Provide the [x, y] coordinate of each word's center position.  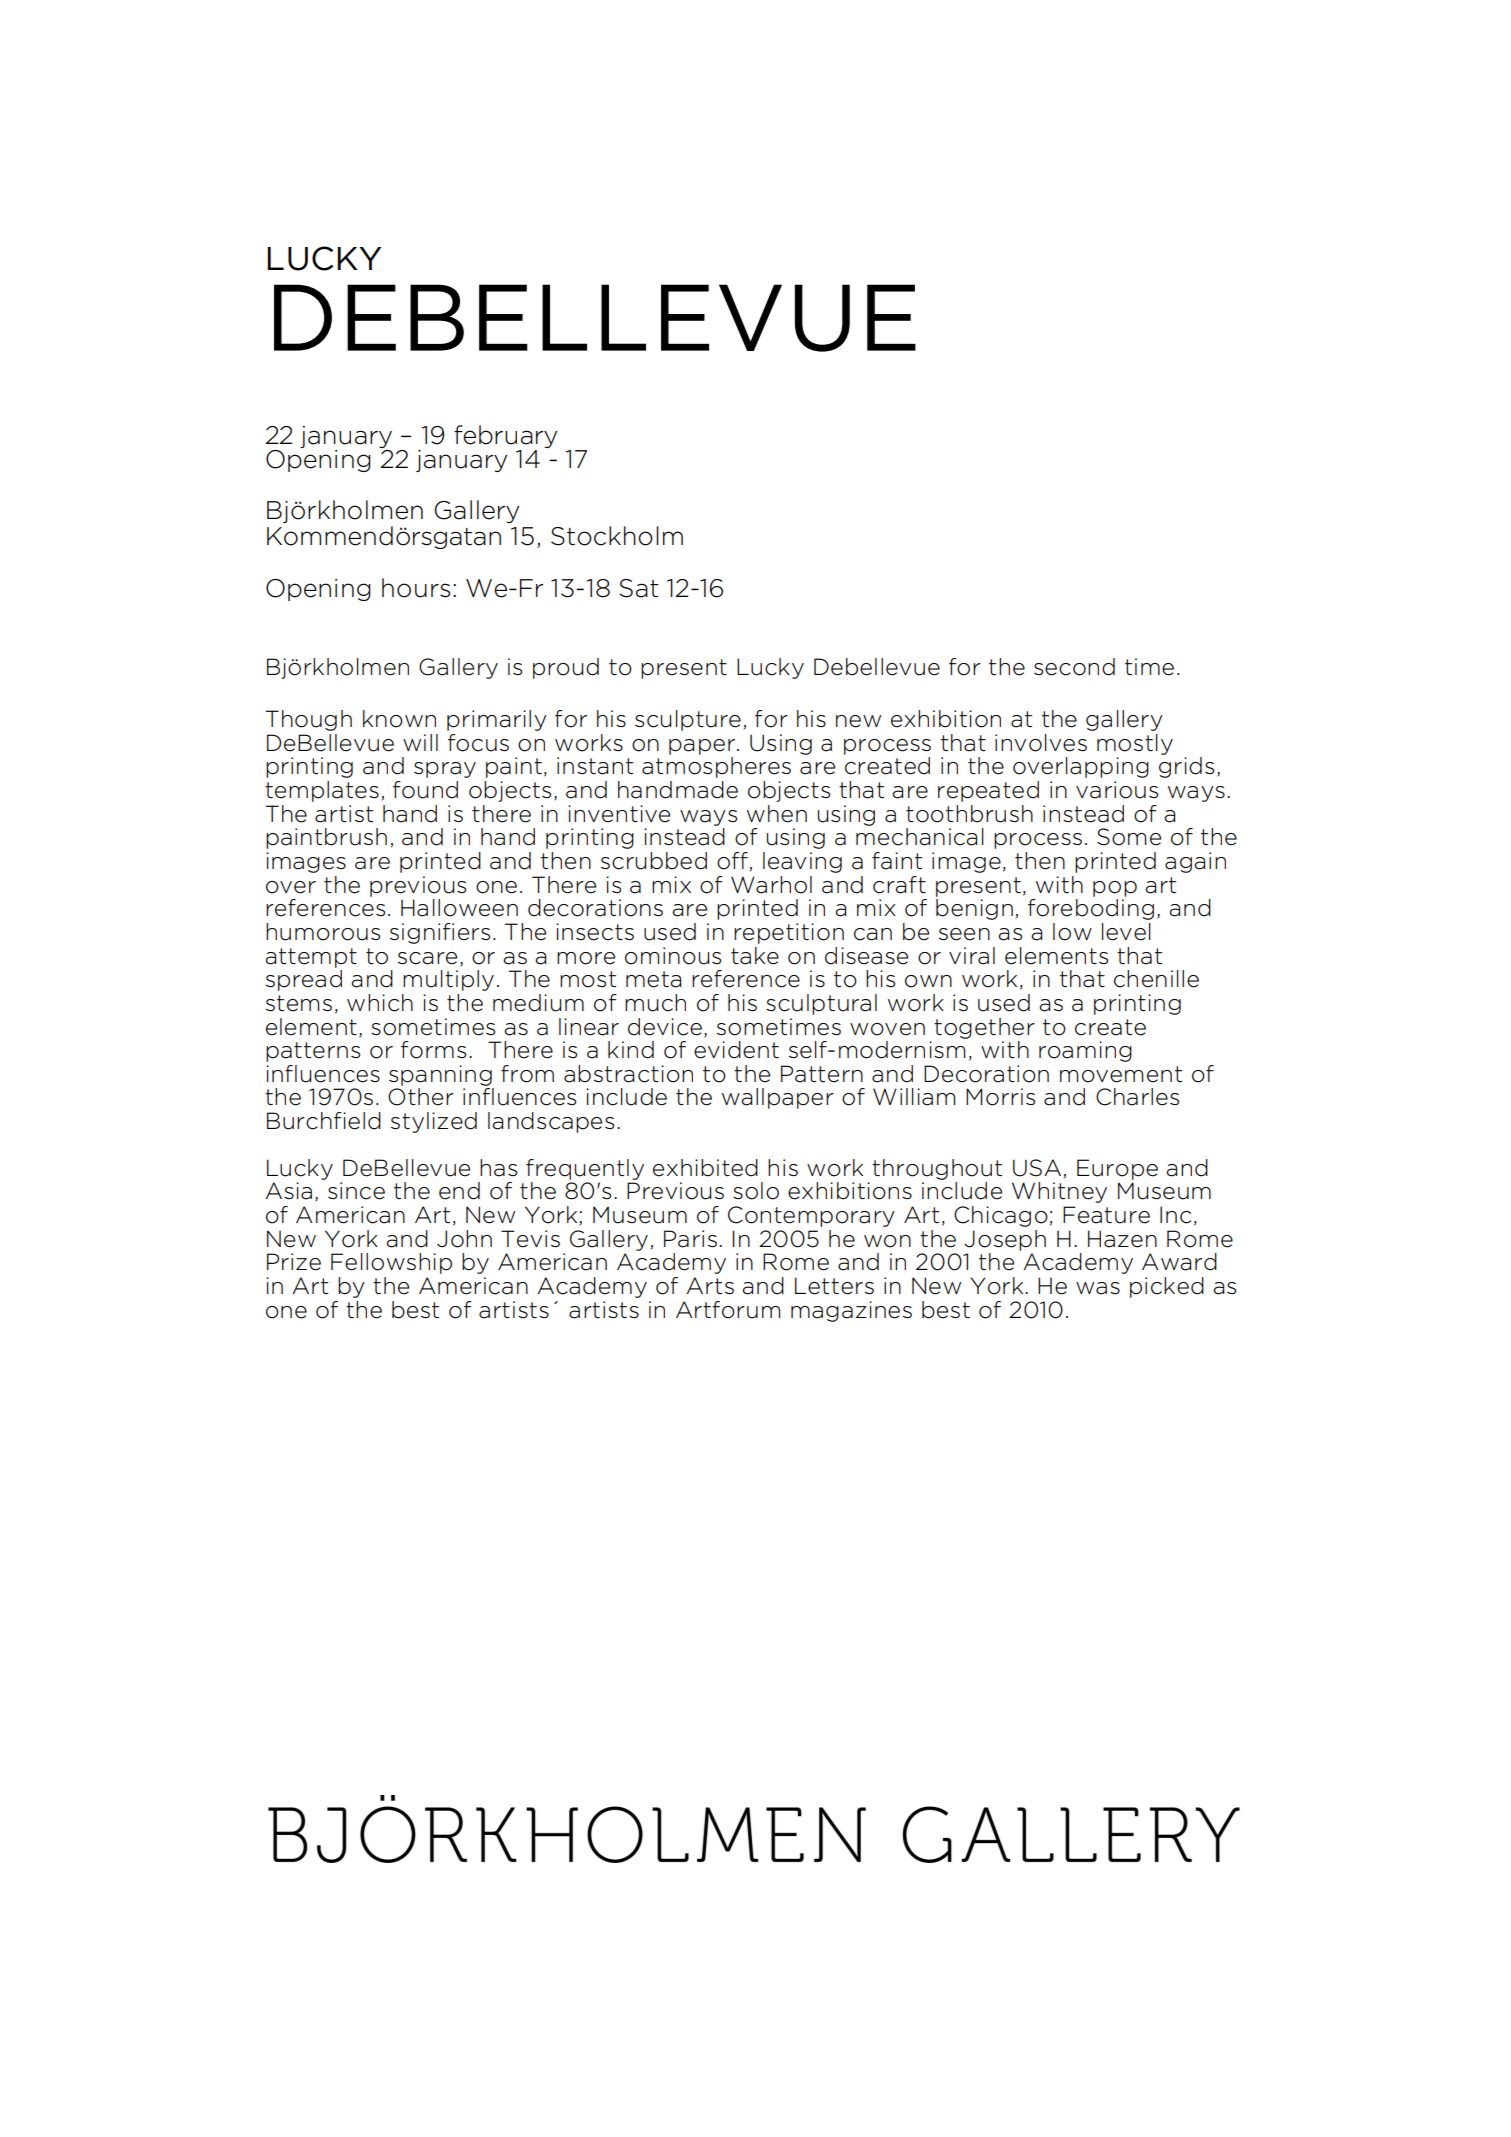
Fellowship [391, 1263]
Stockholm [617, 536]
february [505, 438]
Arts [710, 1286]
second [1074, 667]
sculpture [688, 720]
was [1098, 1288]
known [399, 719]
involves [1041, 743]
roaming [1085, 1051]
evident [736, 1050]
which [380, 1003]
